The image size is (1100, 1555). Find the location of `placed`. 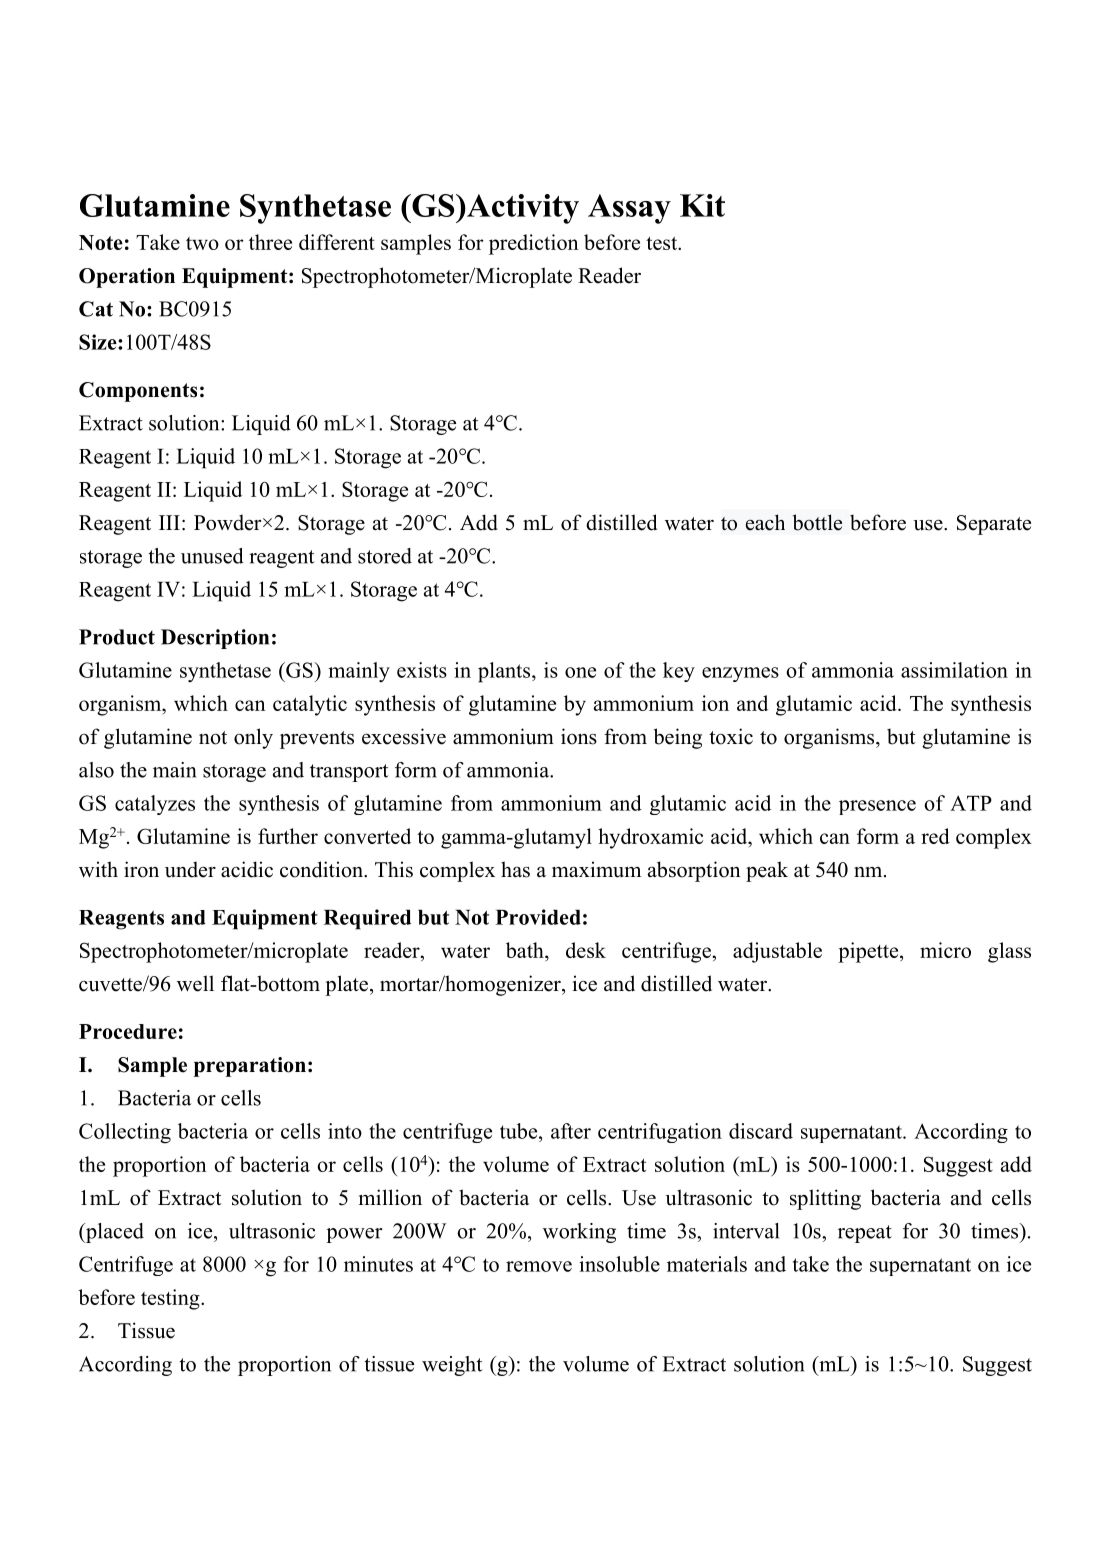

placed is located at coordinates (113, 1233).
